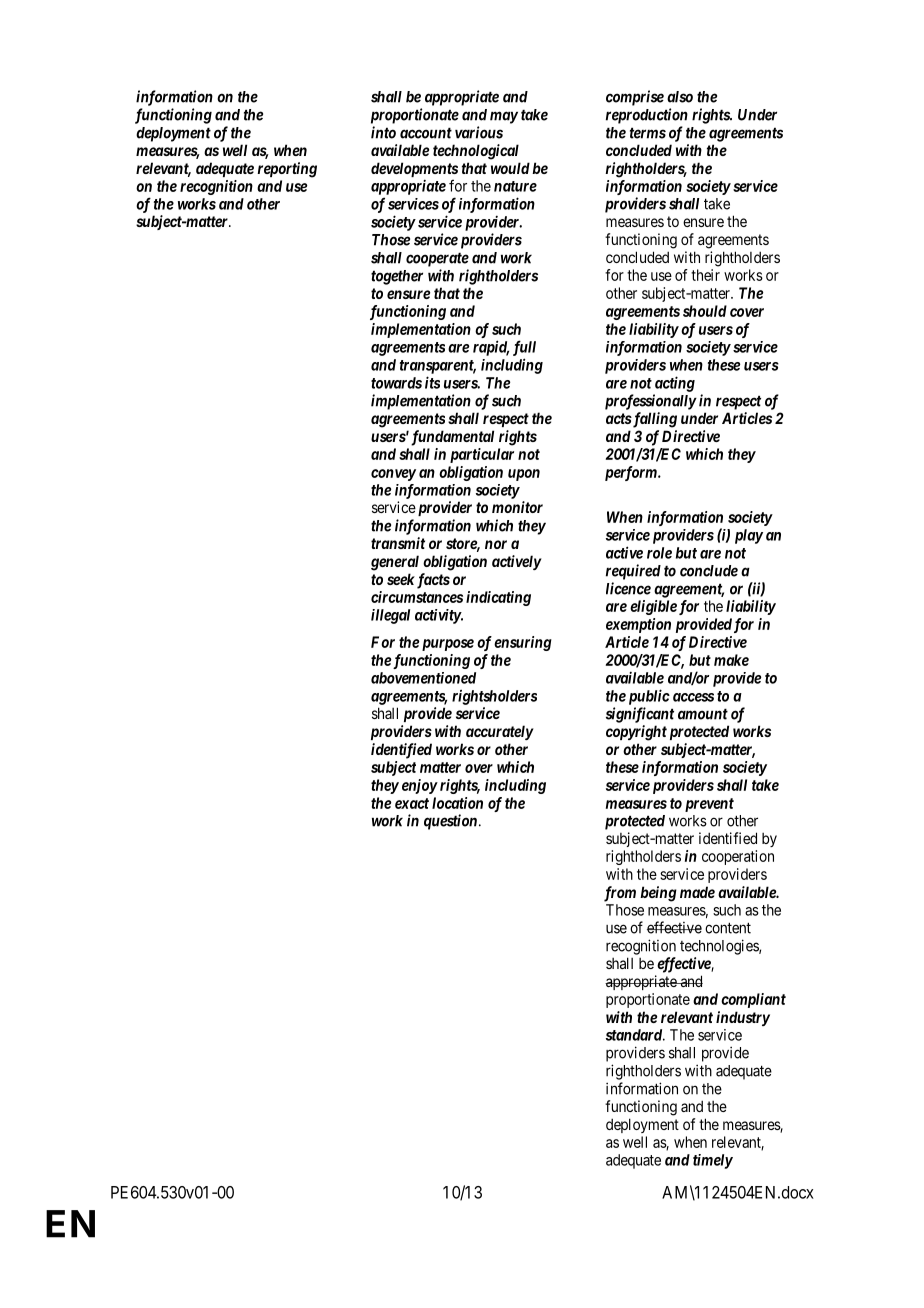 The image size is (924, 1308). Describe the element at coordinates (731, 660) in the screenshot. I see `make` at that location.
